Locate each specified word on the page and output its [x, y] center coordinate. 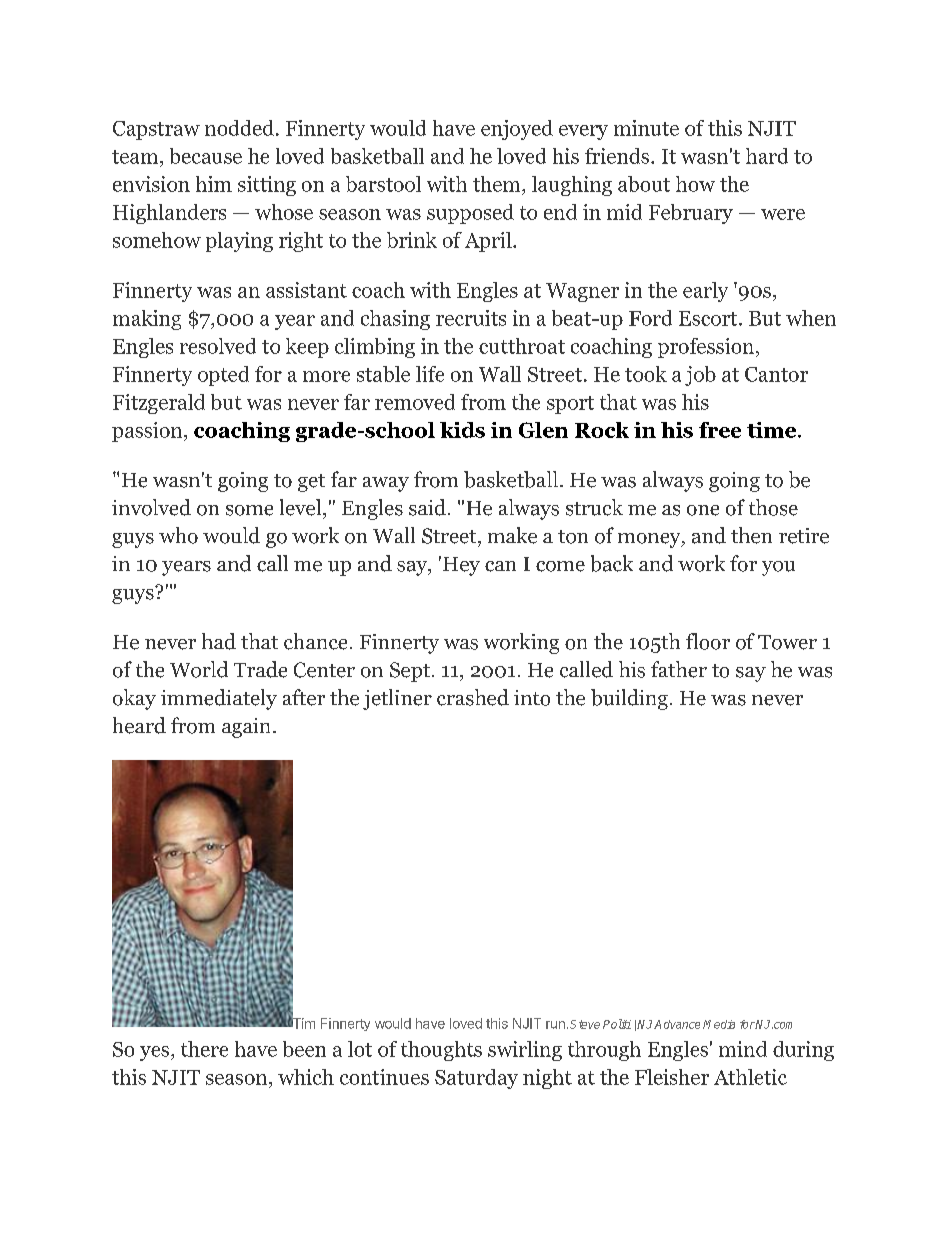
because [206, 156]
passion [148, 432]
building [629, 699]
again [248, 728]
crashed [473, 697]
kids [462, 430]
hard [767, 156]
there [204, 1049]
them [498, 184]
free [720, 430]
